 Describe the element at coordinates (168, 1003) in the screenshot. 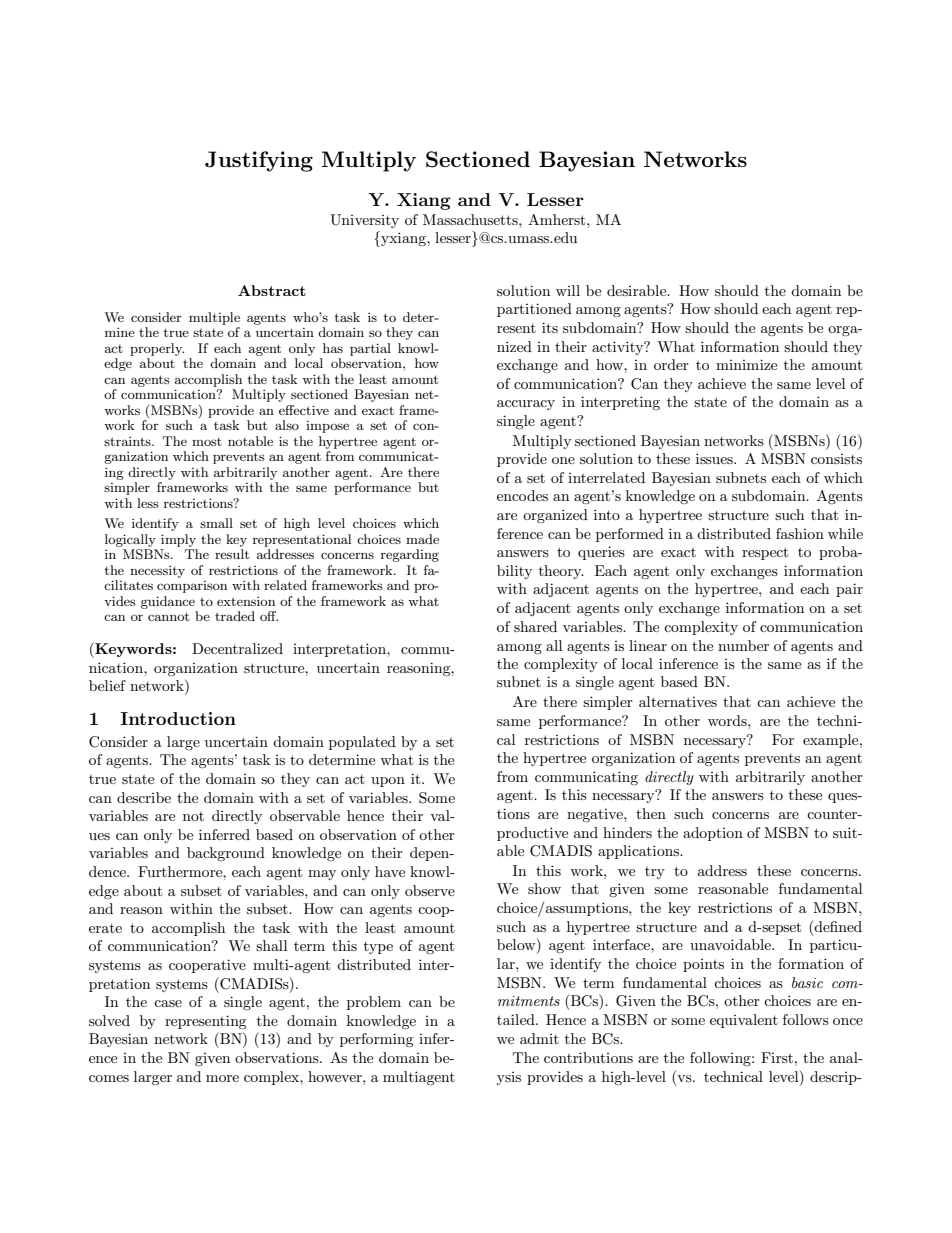

I see `case` at that location.
